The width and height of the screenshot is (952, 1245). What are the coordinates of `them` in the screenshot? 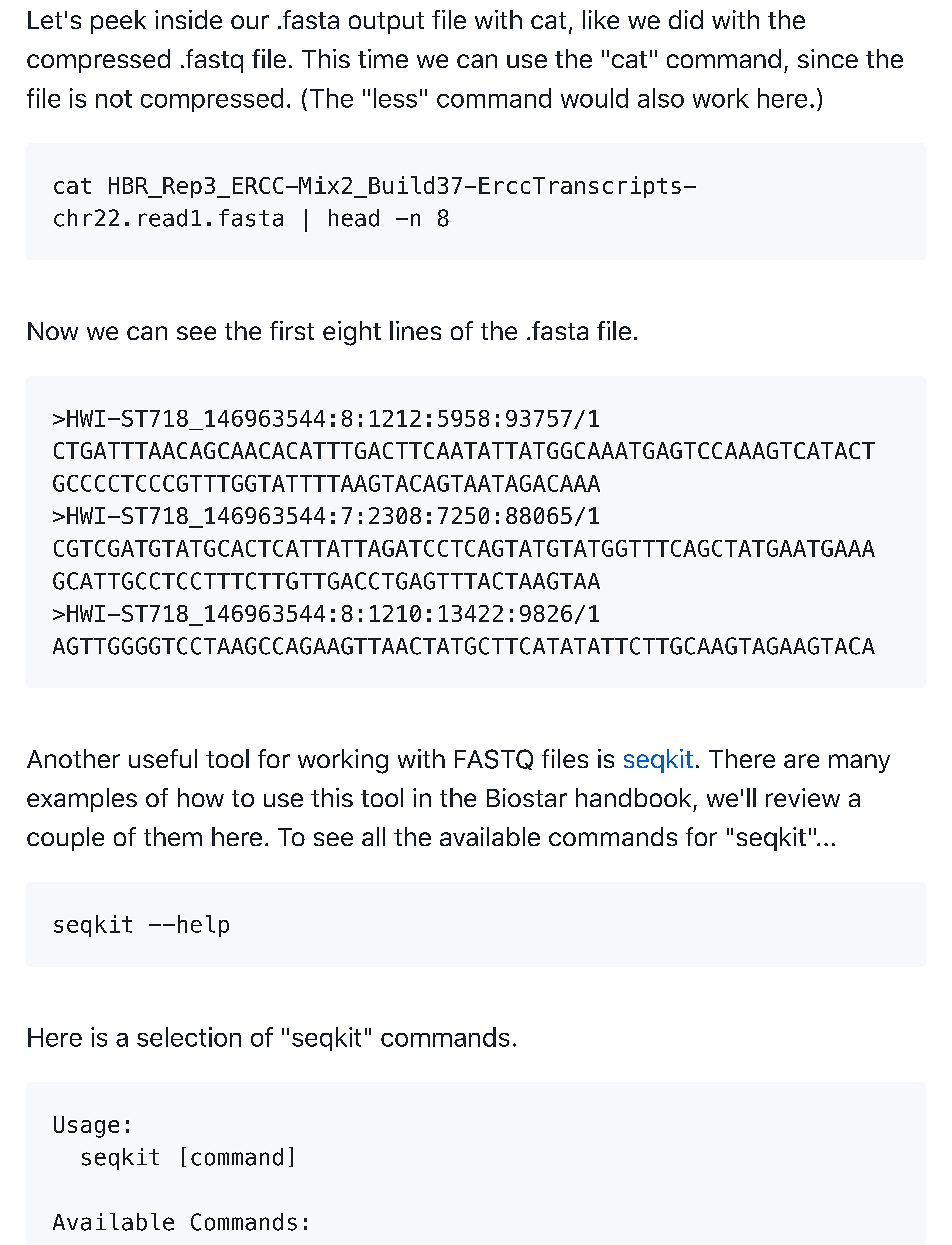 It's located at (173, 836).
